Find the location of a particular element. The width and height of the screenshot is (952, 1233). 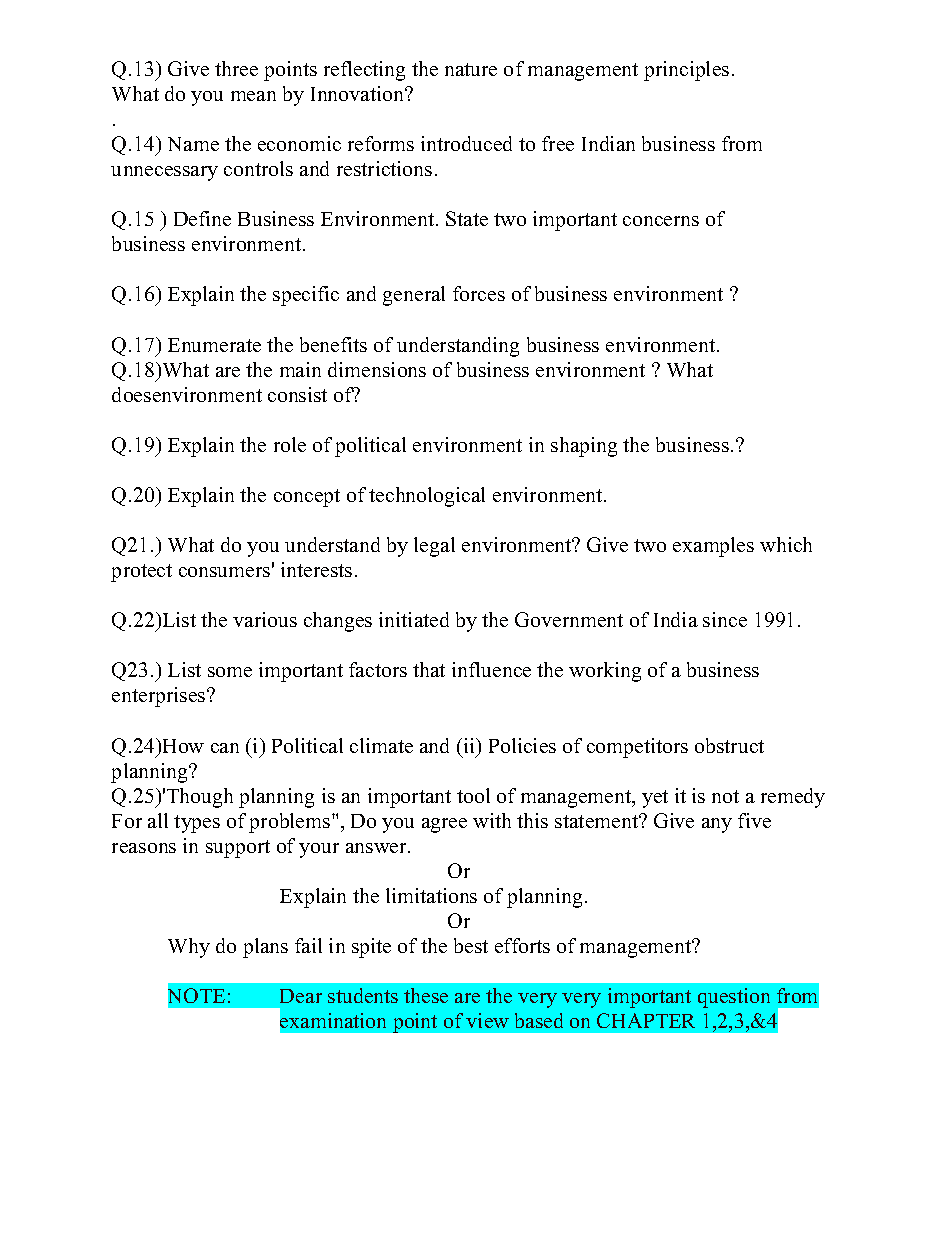

legal is located at coordinates (434, 547).
